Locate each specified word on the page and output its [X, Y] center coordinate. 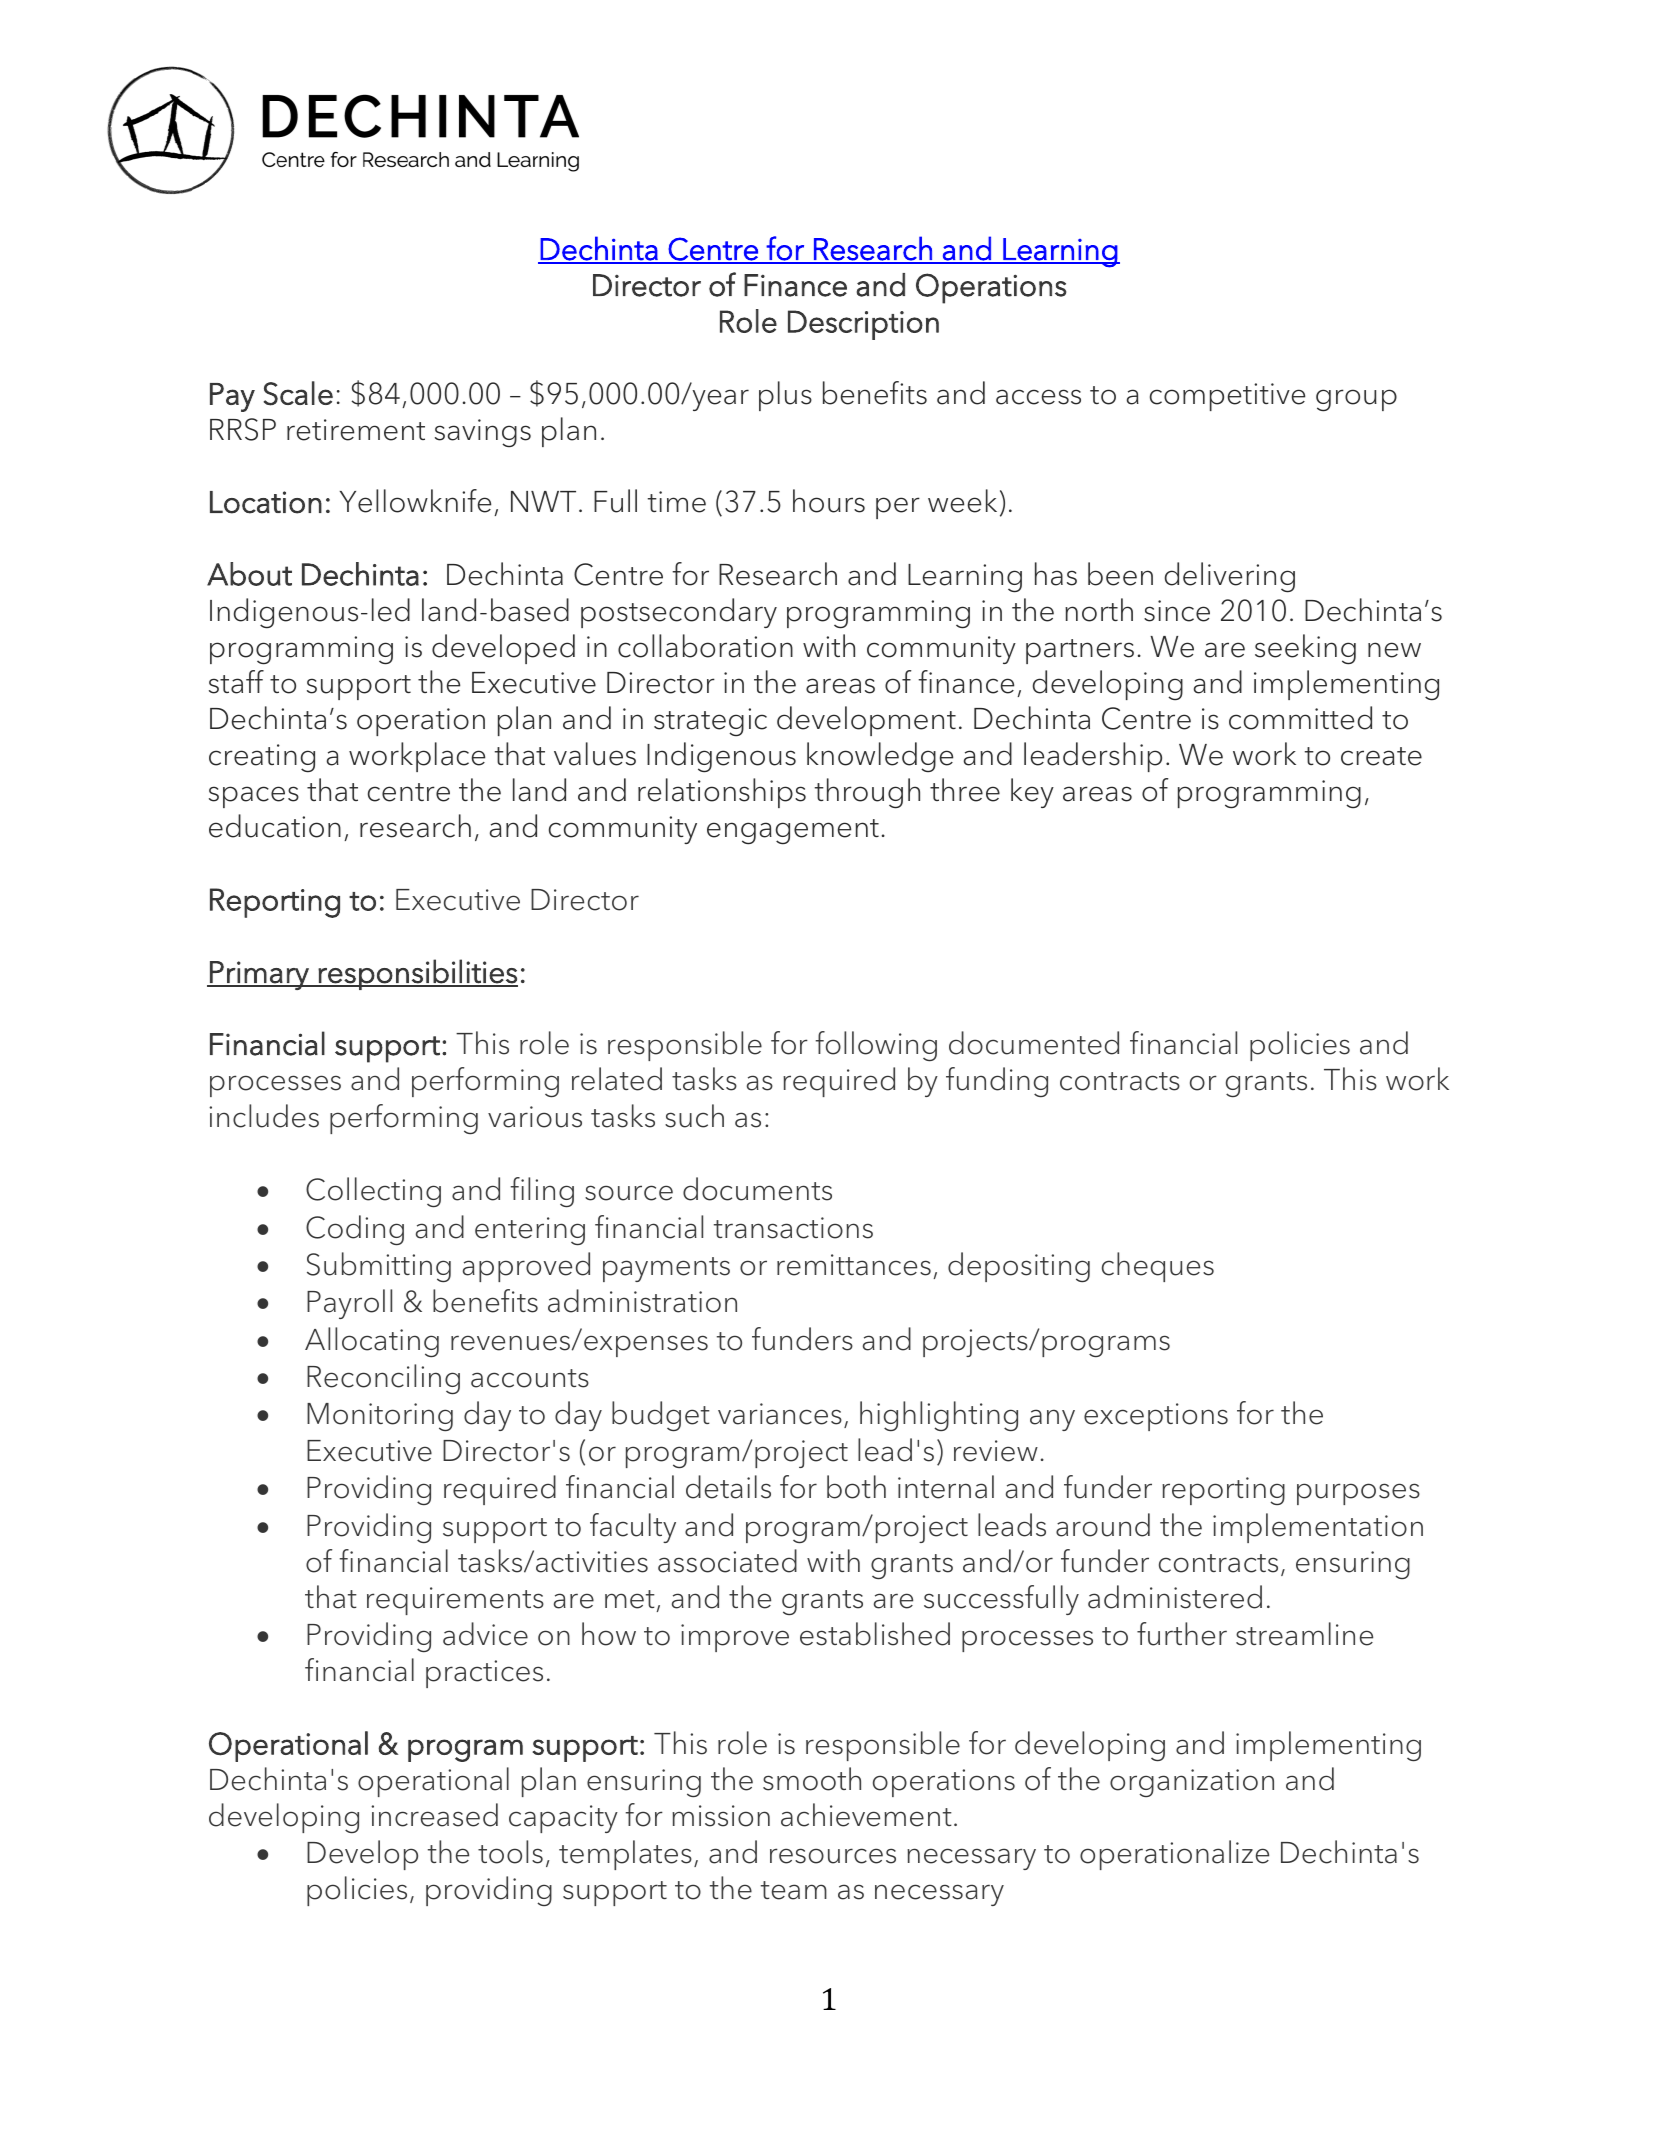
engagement [793, 832]
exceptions [1156, 1417]
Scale [298, 393]
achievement [866, 1815]
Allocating [372, 1342]
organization [1192, 1783]
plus [785, 396]
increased [434, 1815]
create [1381, 756]
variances [780, 1414]
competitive [1227, 397]
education [275, 826]
